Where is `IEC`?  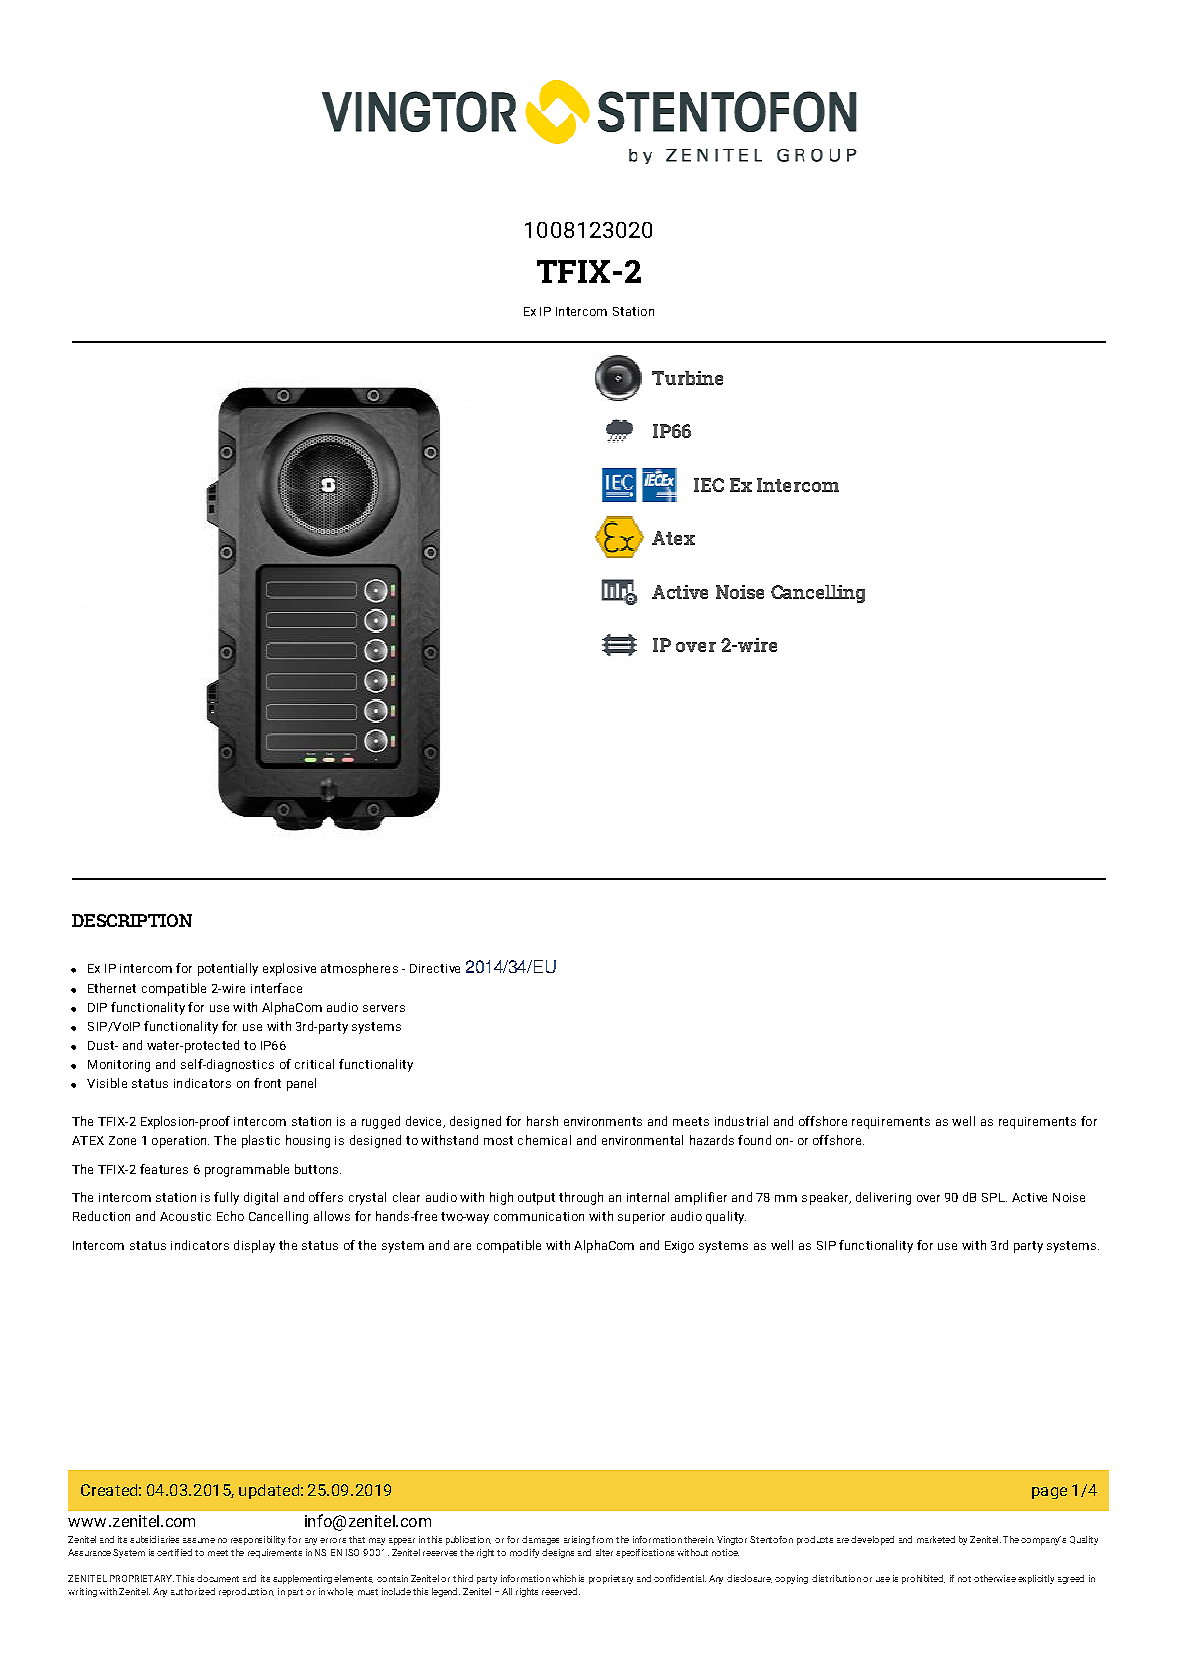 IEC is located at coordinates (709, 485).
